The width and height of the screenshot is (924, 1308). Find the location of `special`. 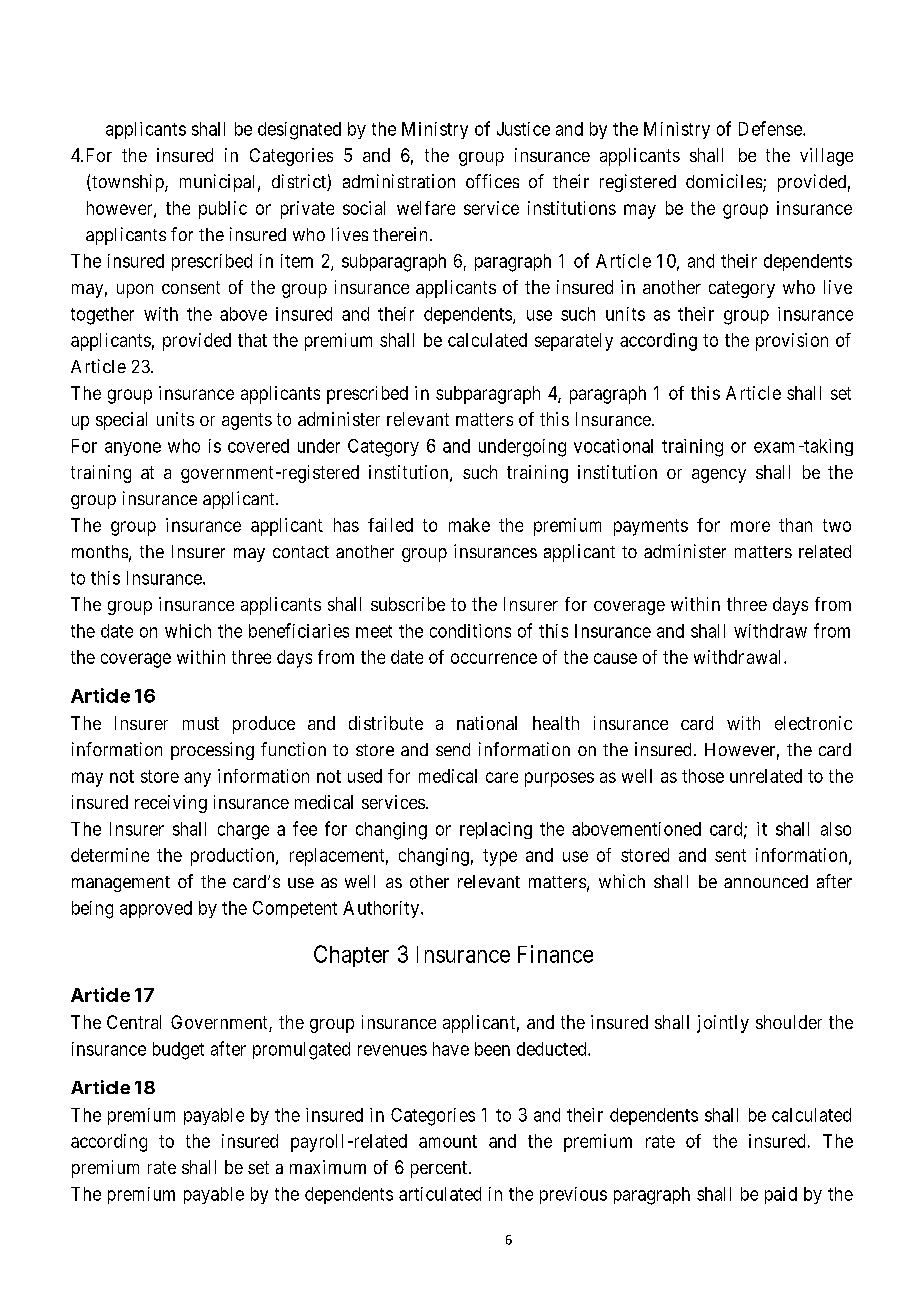

special is located at coordinates (121, 421).
